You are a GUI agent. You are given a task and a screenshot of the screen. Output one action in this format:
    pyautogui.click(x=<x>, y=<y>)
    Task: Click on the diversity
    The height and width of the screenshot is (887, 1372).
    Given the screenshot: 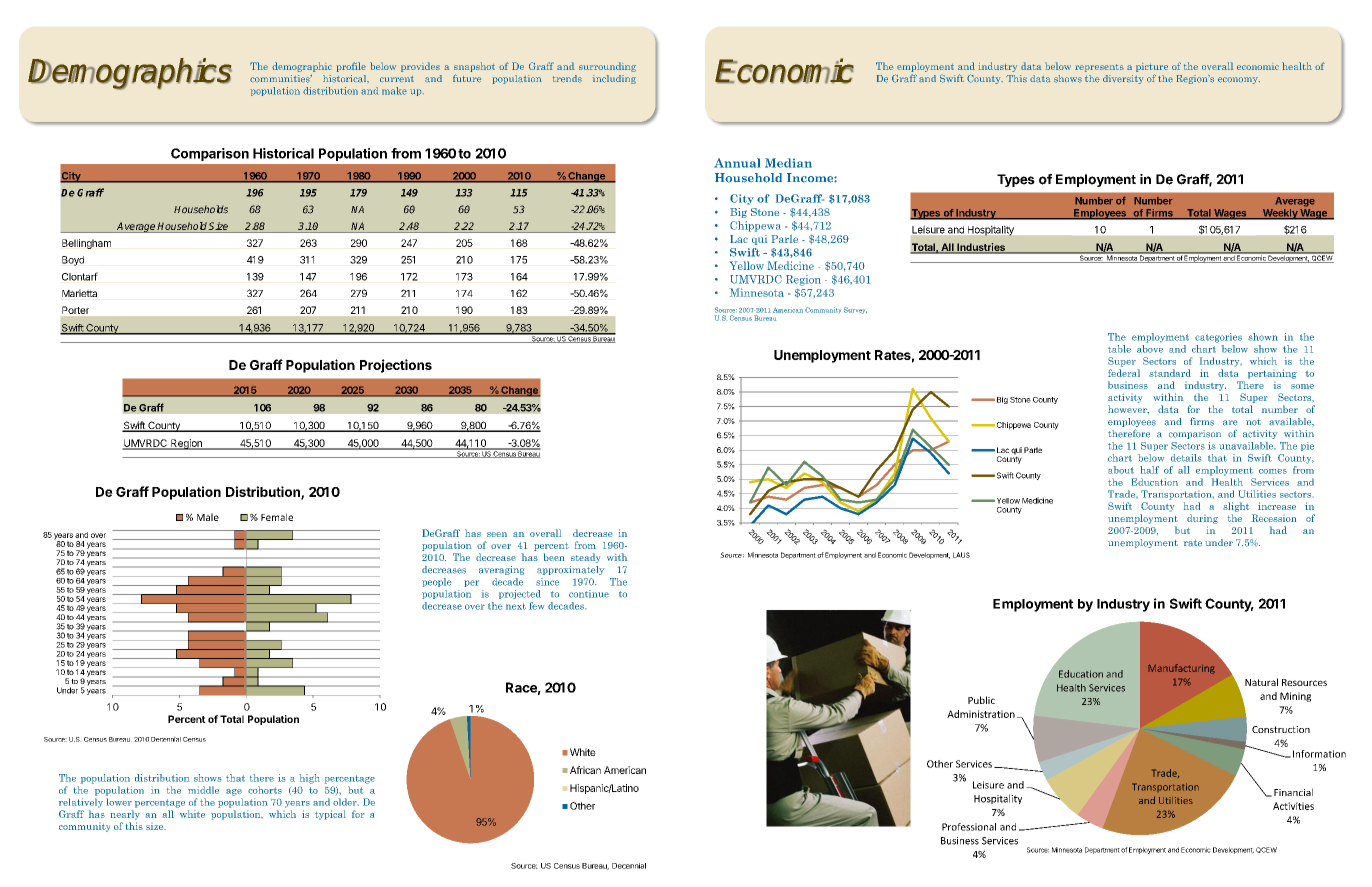 What is the action you would take?
    pyautogui.click(x=1123, y=79)
